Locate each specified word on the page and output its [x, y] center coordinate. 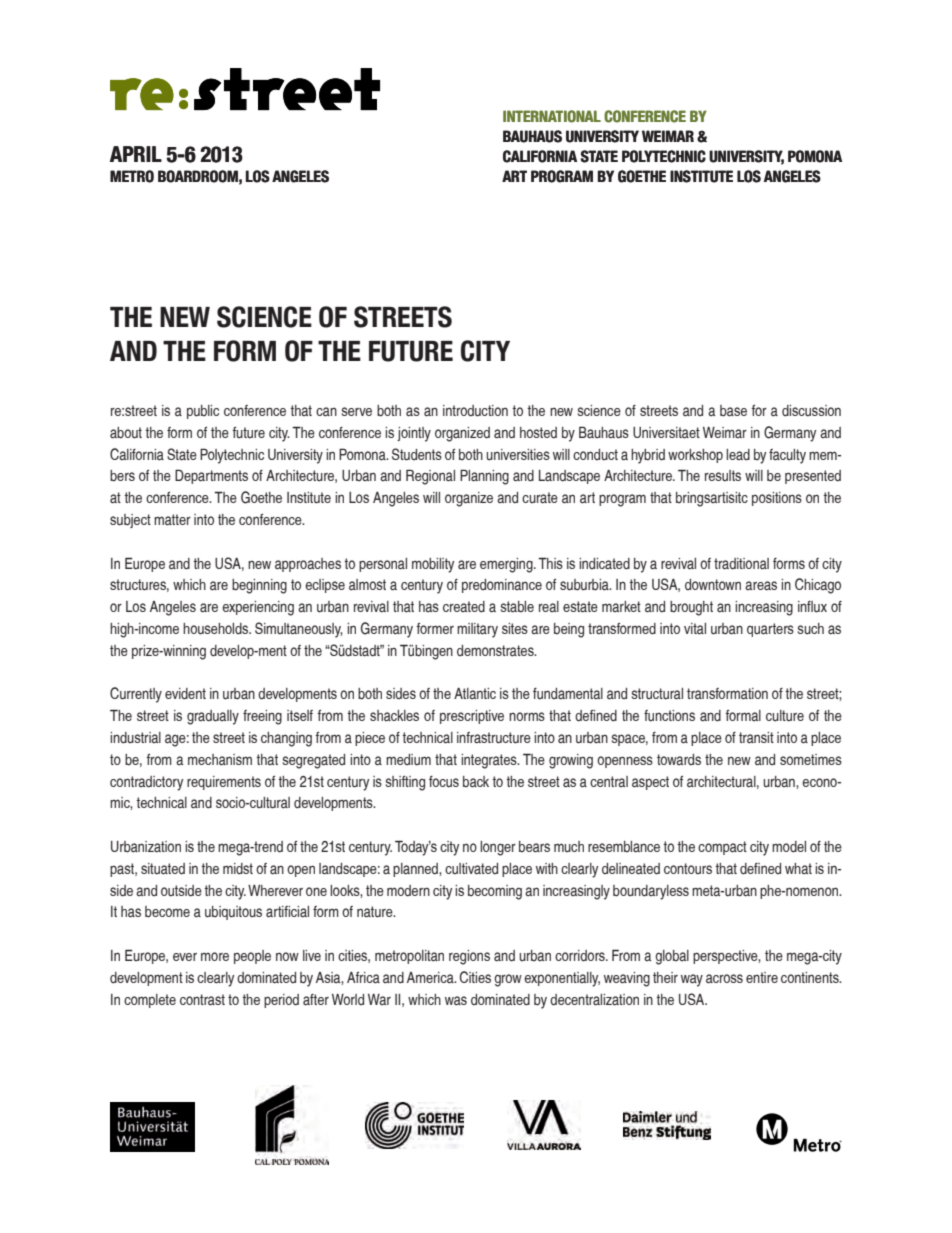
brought [691, 608]
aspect [650, 783]
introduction [475, 411]
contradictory [146, 783]
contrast [202, 999]
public [203, 412]
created [464, 606]
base [733, 411]
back [476, 781]
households [217, 629]
